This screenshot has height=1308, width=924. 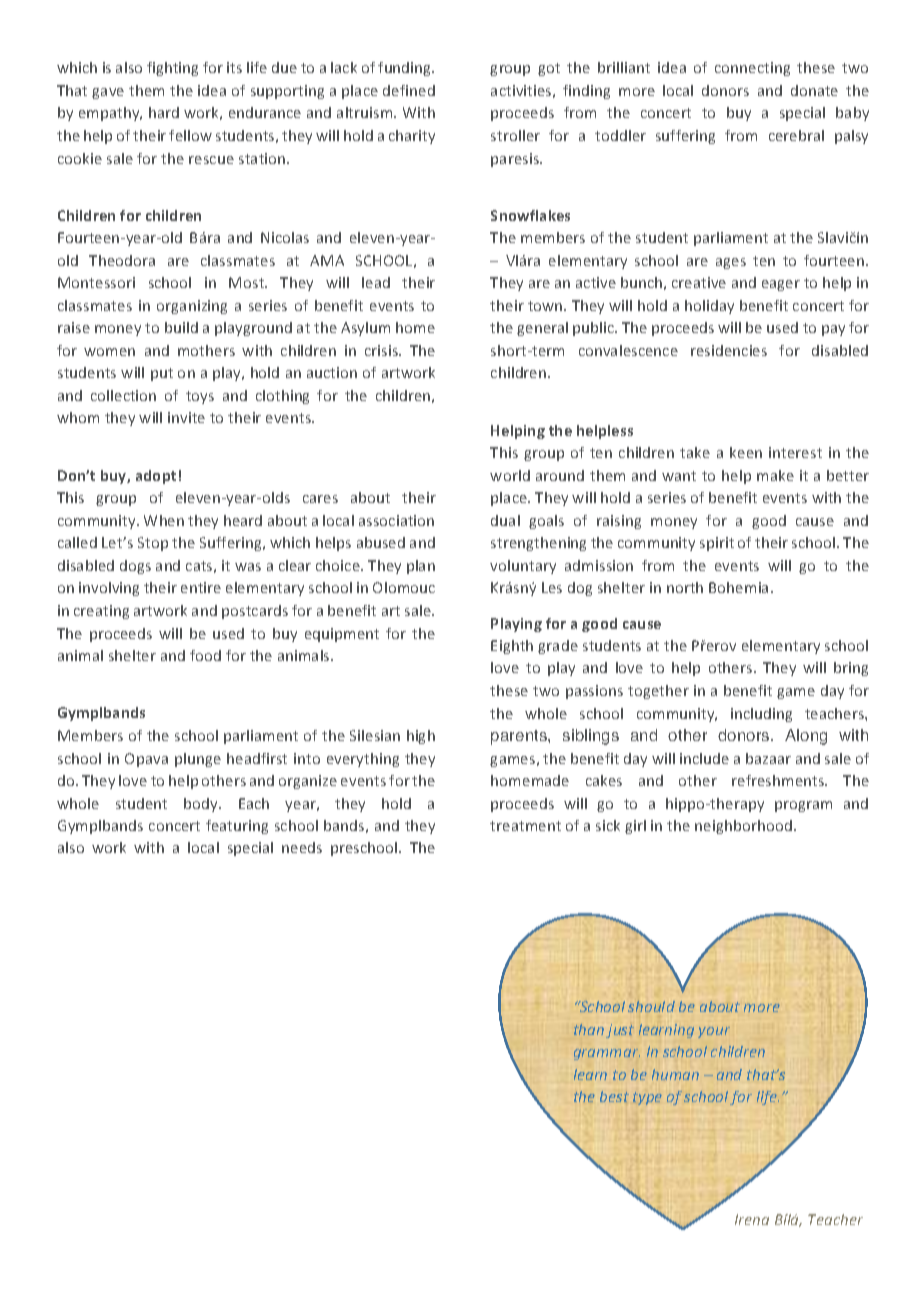 I want to click on Irena, so click(x=752, y=1219).
